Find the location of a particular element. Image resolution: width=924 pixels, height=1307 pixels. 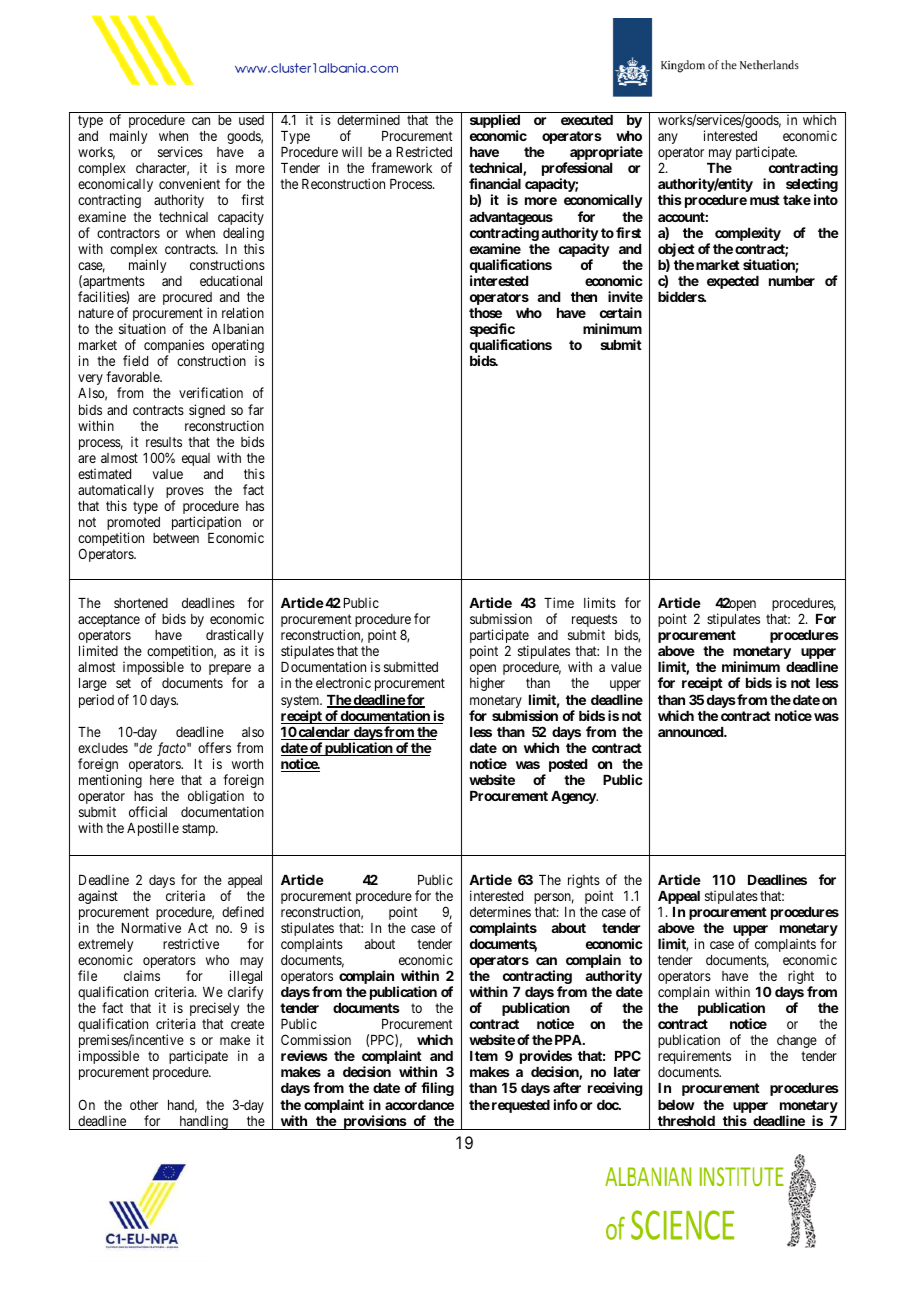

any is located at coordinates (668, 138).
